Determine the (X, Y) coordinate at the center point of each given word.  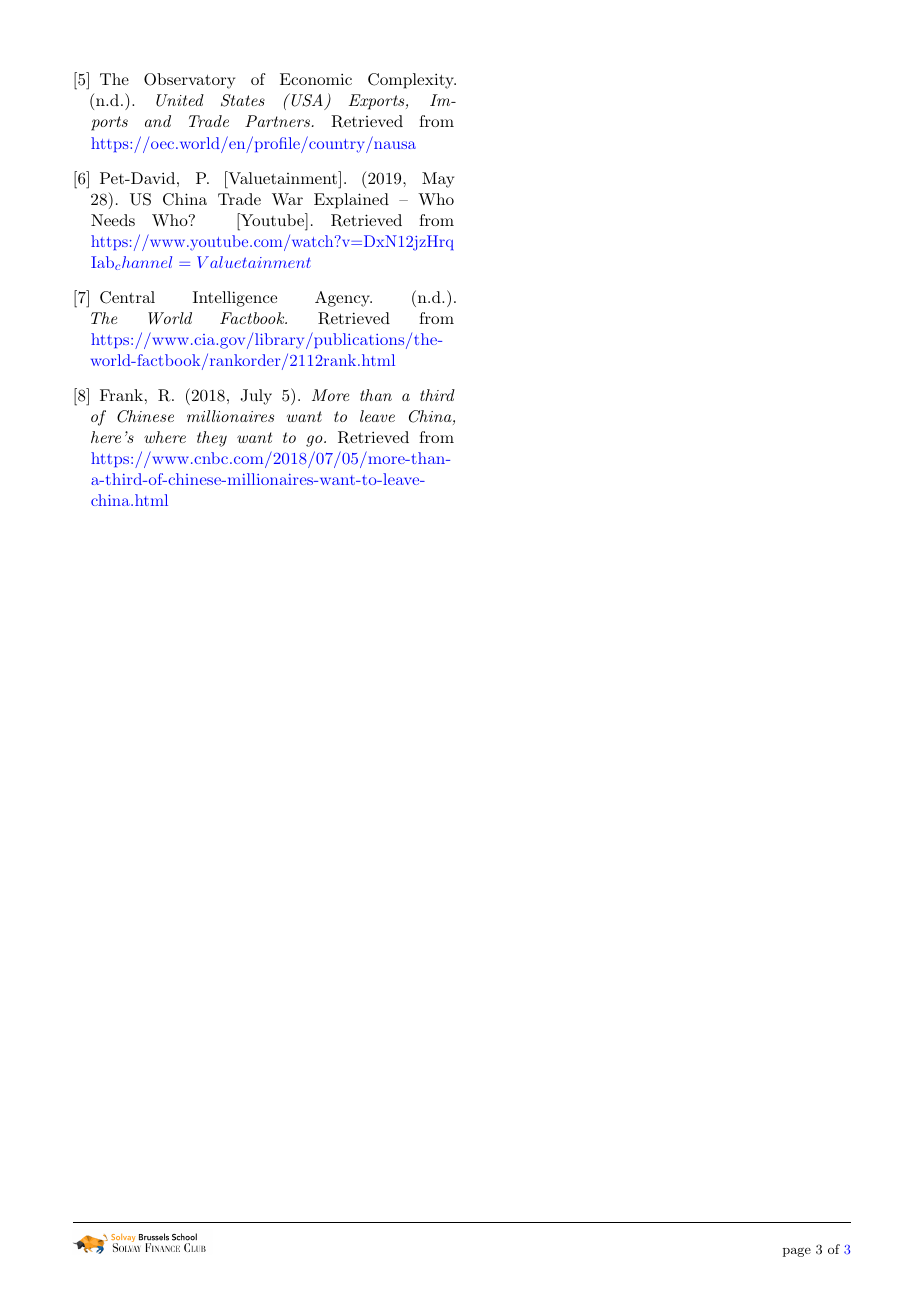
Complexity (412, 81)
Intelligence (235, 299)
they (212, 439)
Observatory (189, 81)
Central (127, 297)
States (243, 100)
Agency (343, 299)
